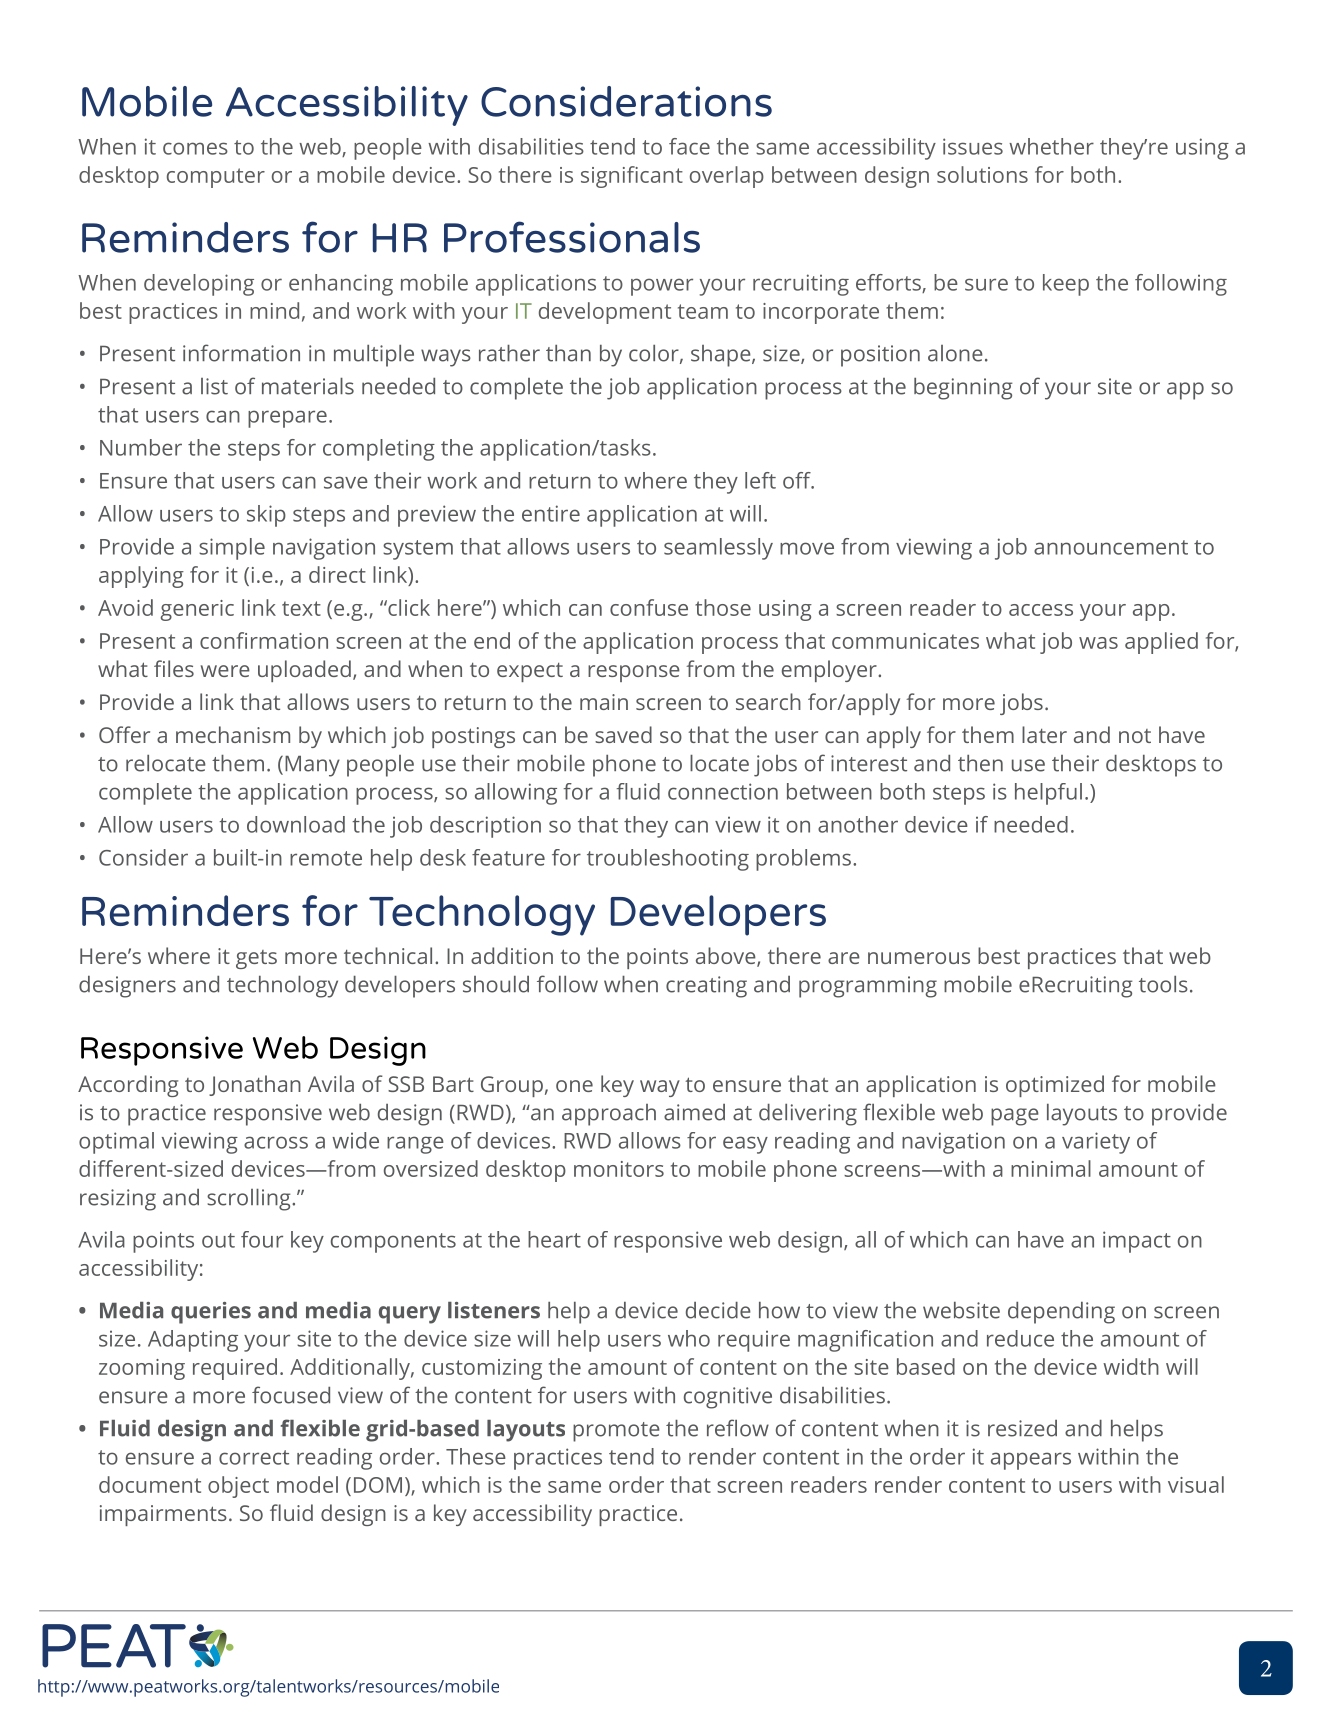 The height and width of the page is (1724, 1332). What do you see at coordinates (632, 177) in the page?
I see `significant` at bounding box center [632, 177].
